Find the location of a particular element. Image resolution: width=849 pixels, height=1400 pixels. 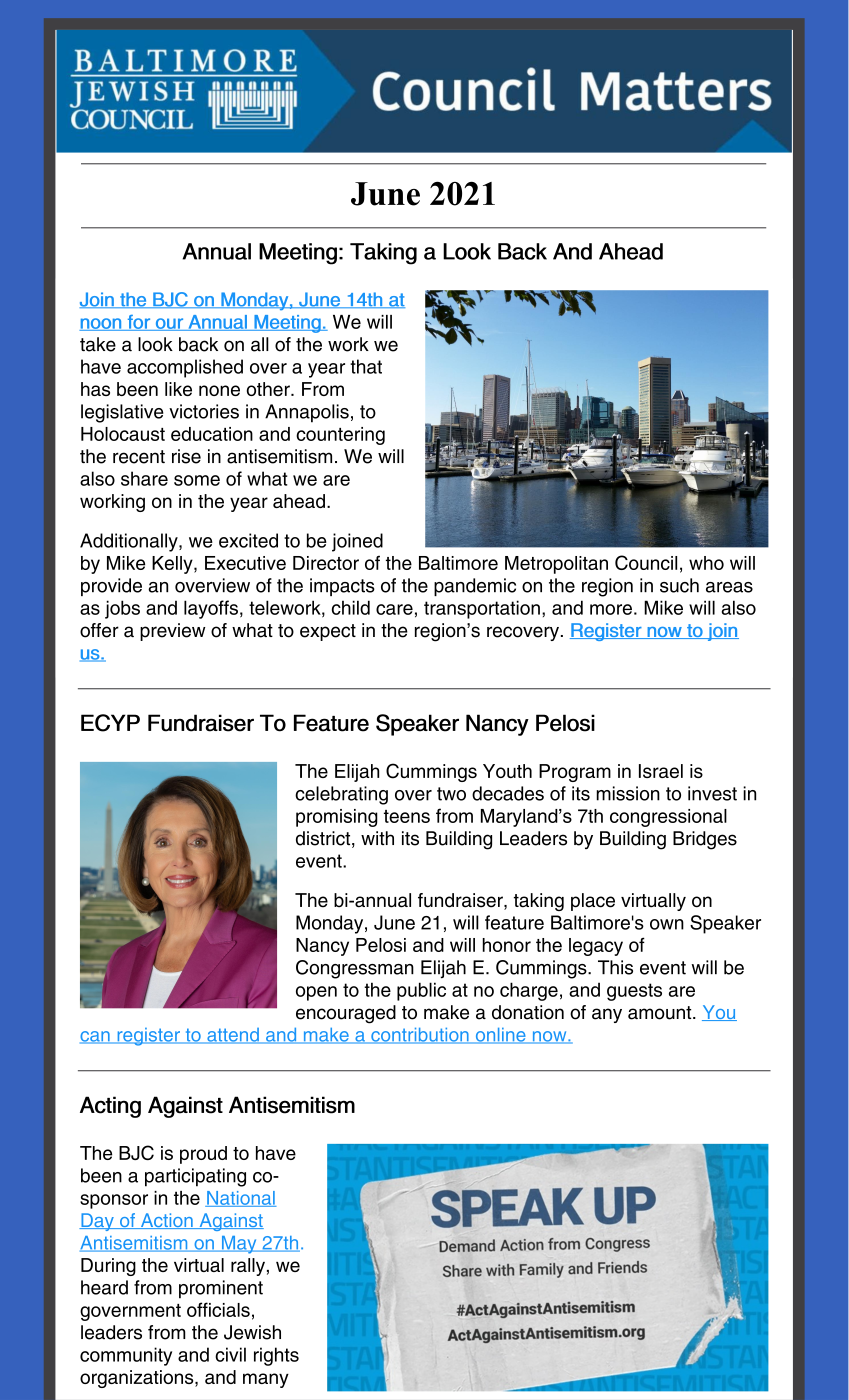

community is located at coordinates (126, 1356).
